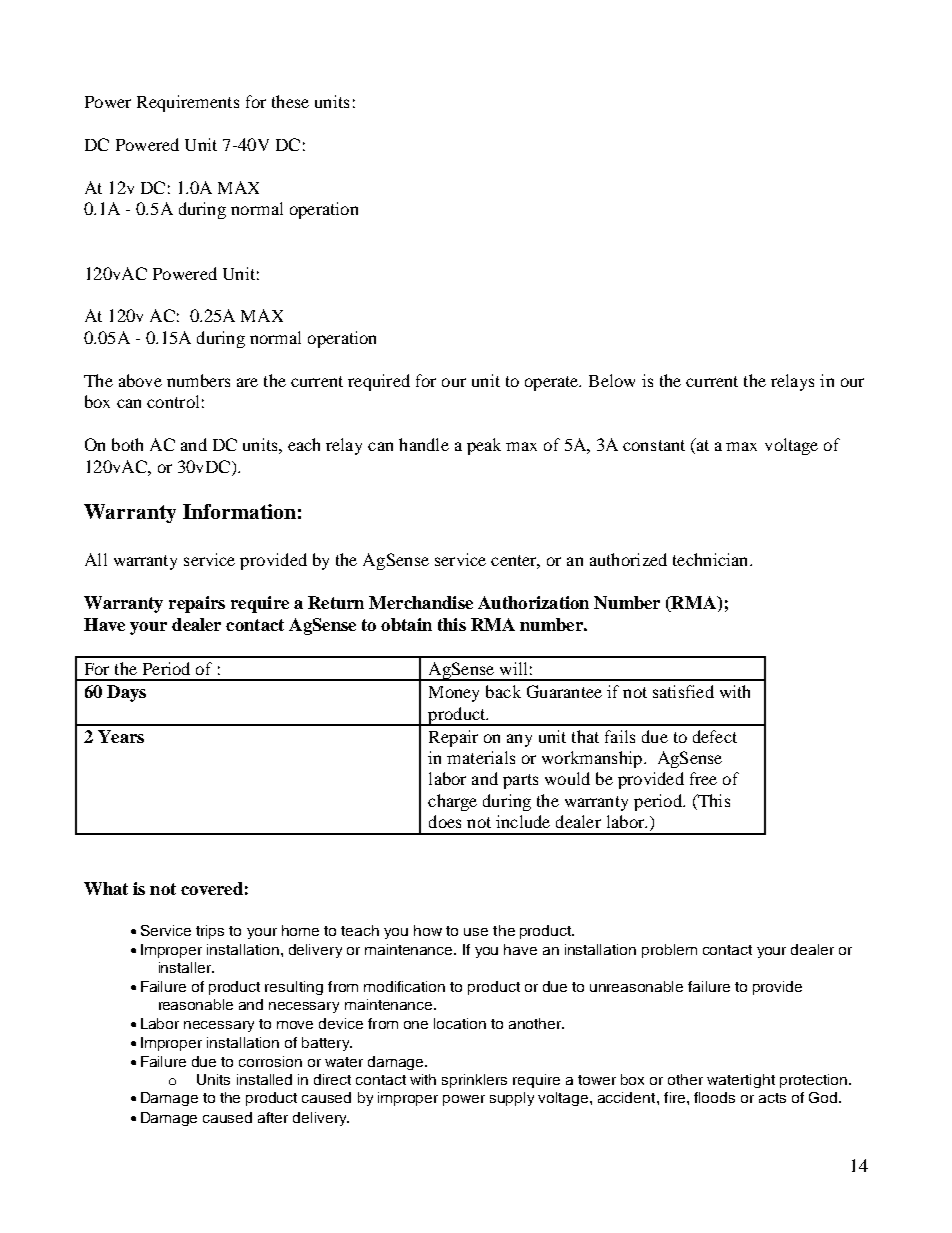 The height and width of the document is (1233, 952). I want to click on installed, so click(264, 1079).
